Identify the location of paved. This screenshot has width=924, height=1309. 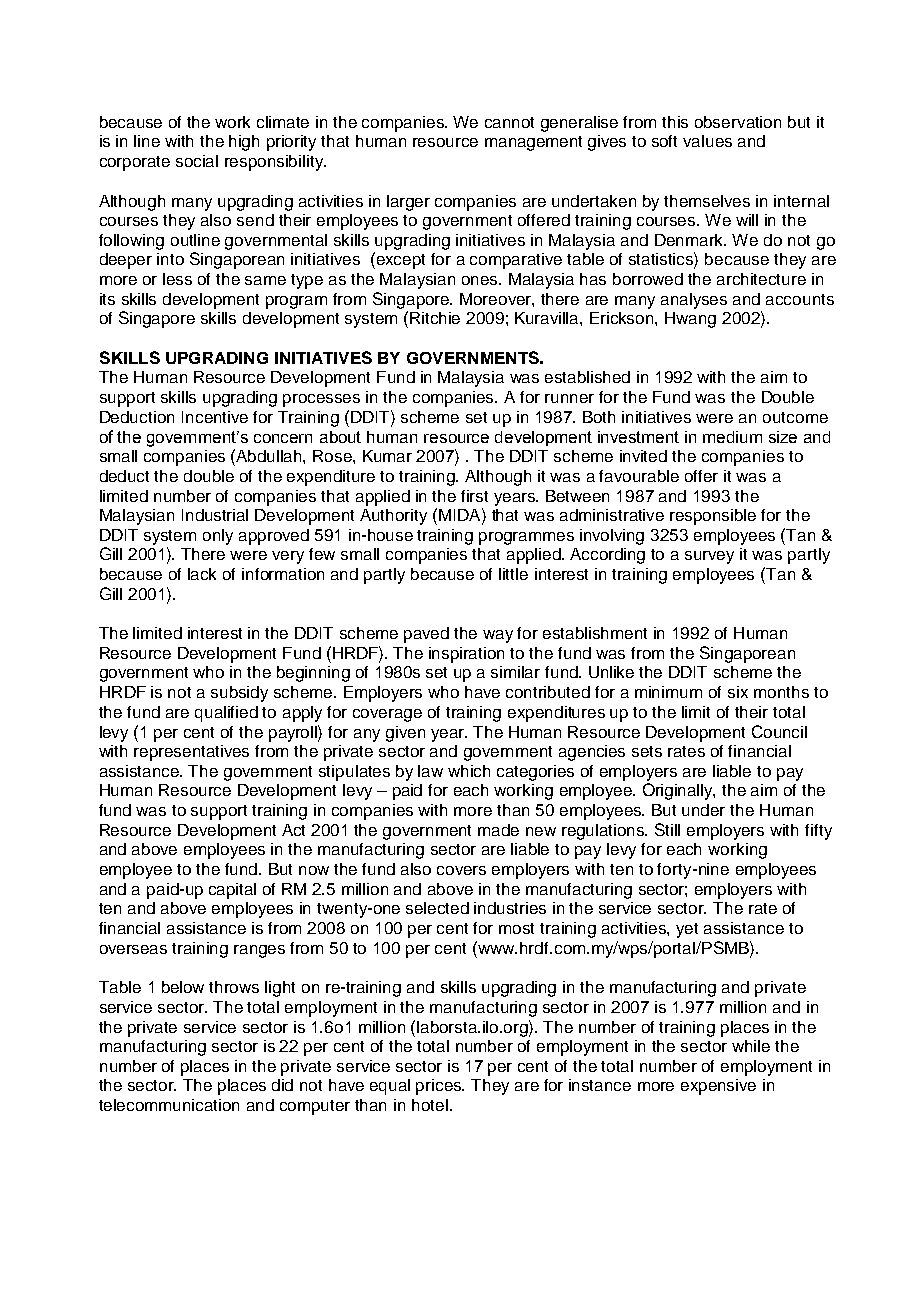
(426, 635).
